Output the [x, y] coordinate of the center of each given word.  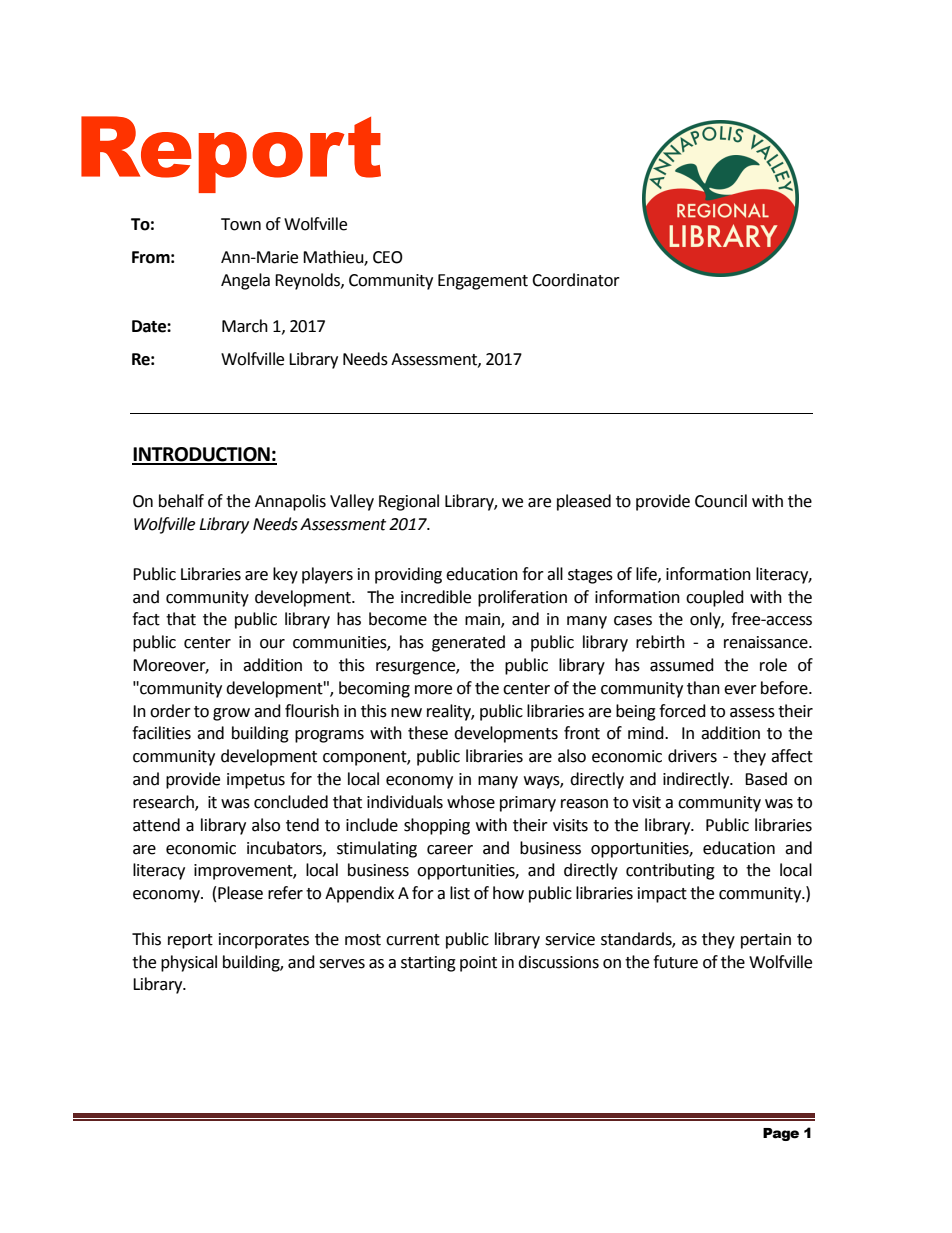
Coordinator [576, 280]
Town [241, 224]
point [478, 964]
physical [189, 963]
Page [781, 1134]
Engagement [483, 282]
